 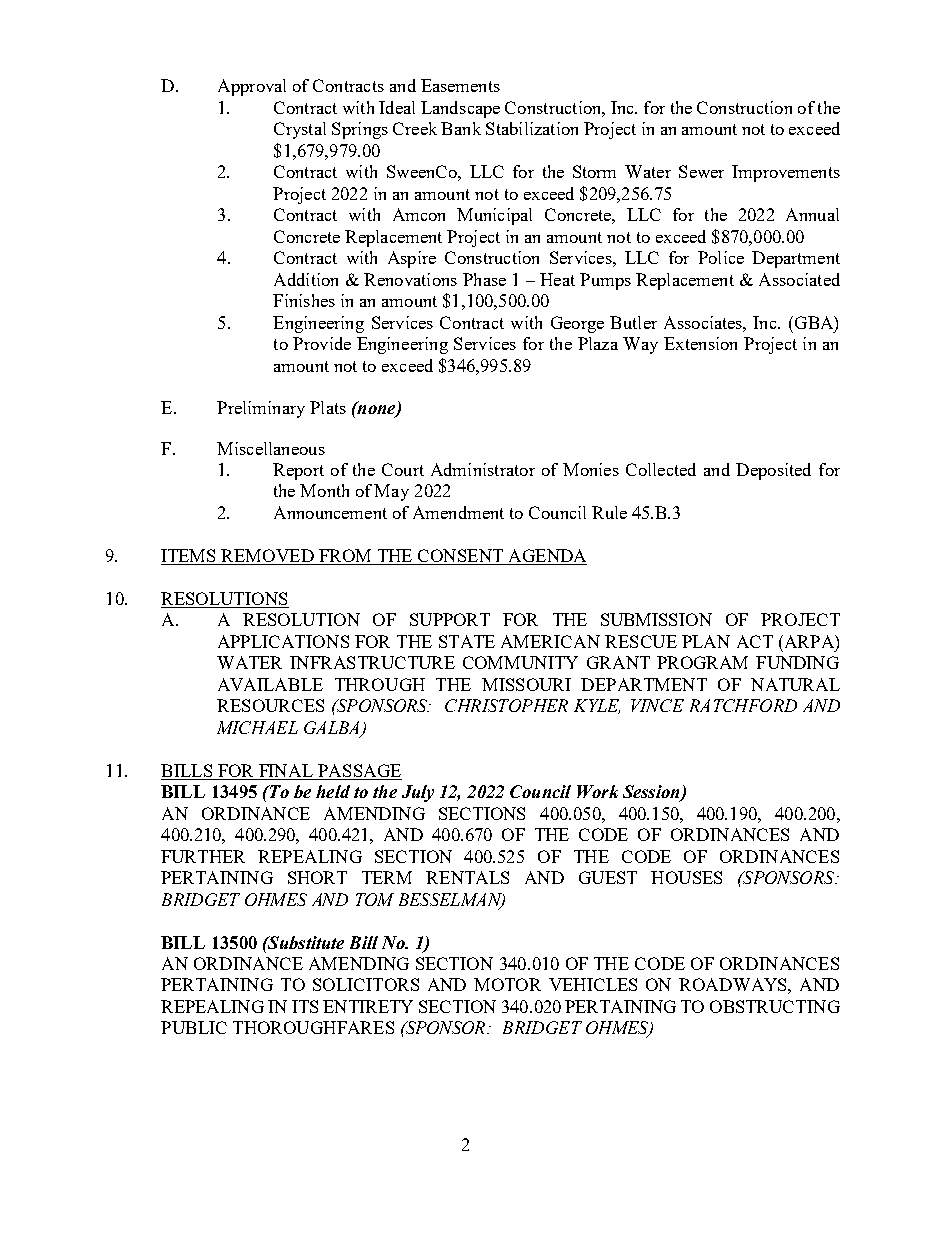 What do you see at coordinates (532, 128) in the image?
I see `Stabilization` at bounding box center [532, 128].
